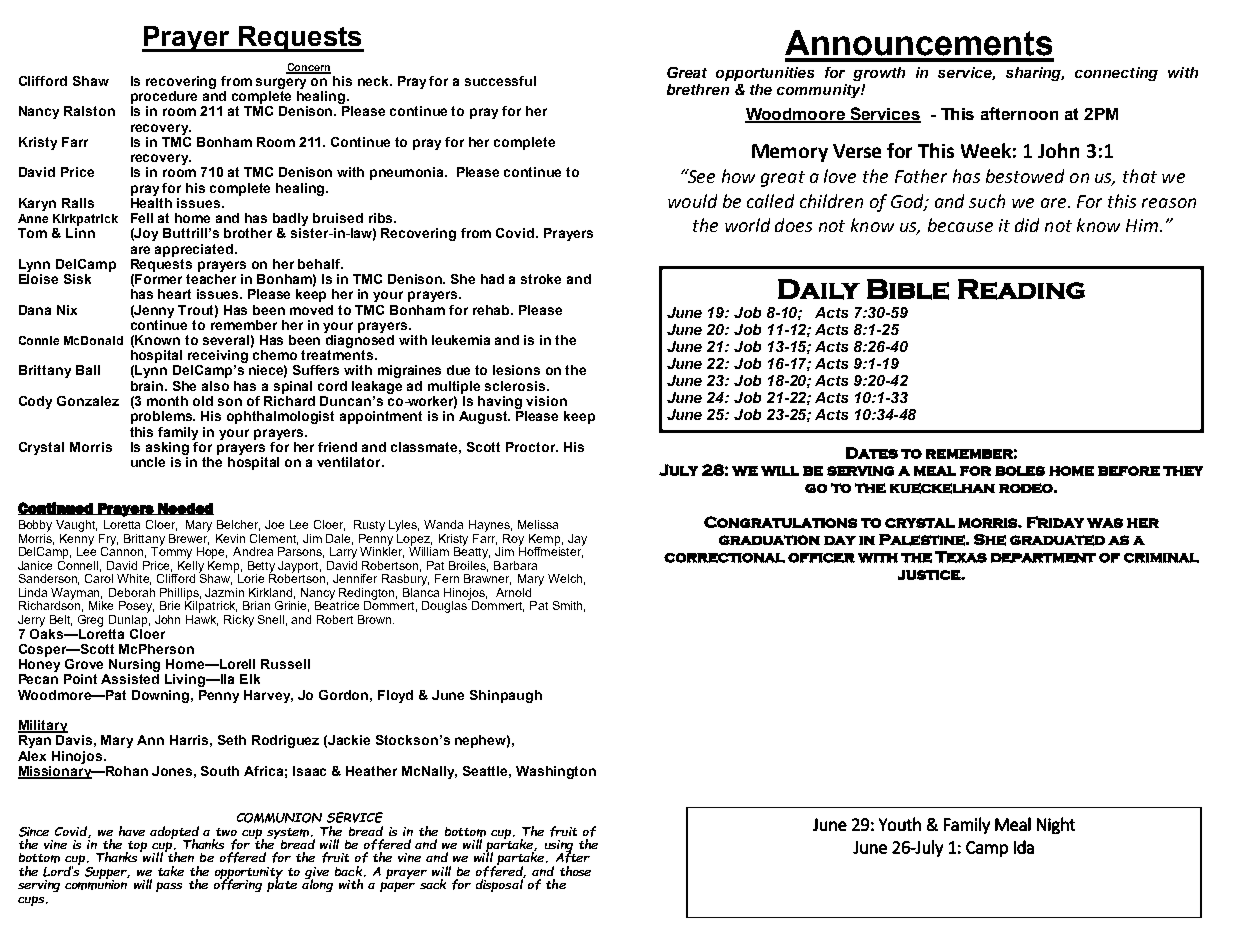 This document has height=952, width=1233. Describe the element at coordinates (698, 89) in the document. I see `brethren` at that location.
